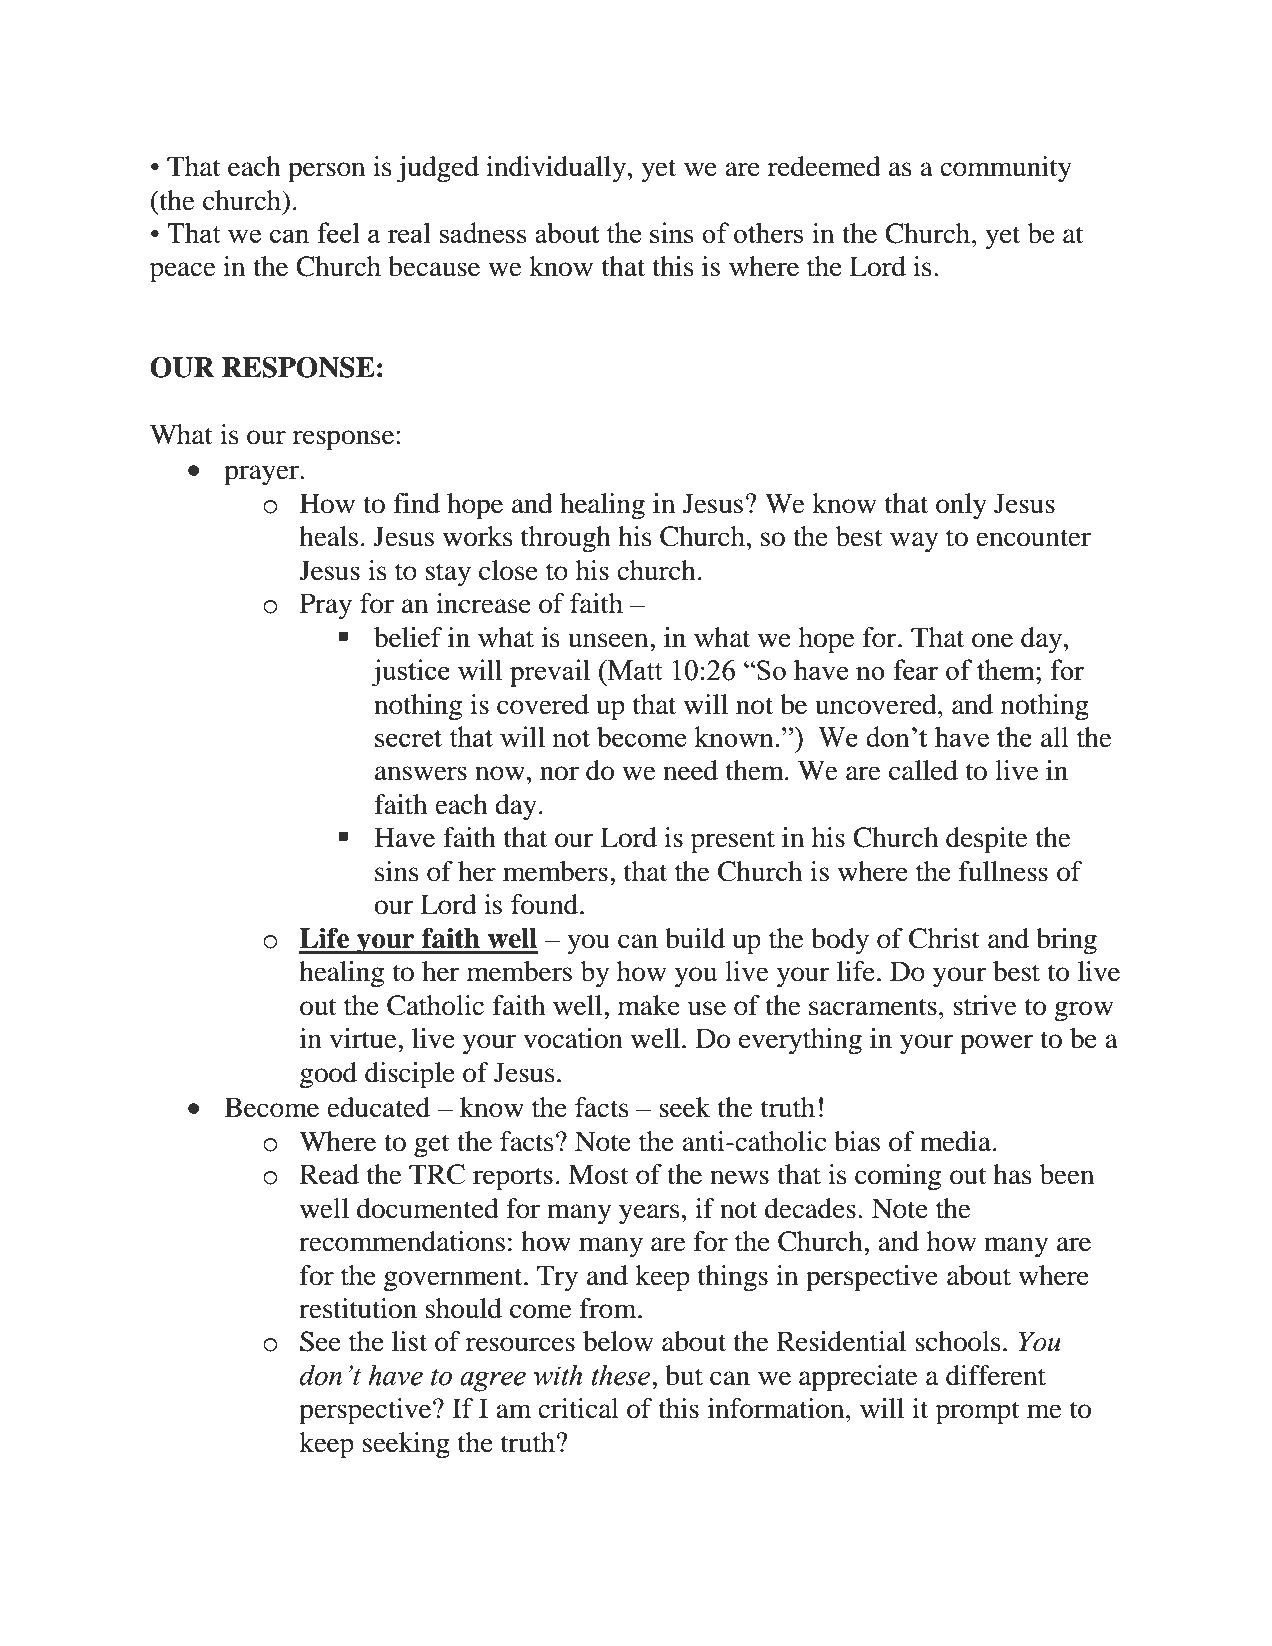 The image size is (1272, 1646). What do you see at coordinates (556, 169) in the screenshot?
I see `individually` at bounding box center [556, 169].
